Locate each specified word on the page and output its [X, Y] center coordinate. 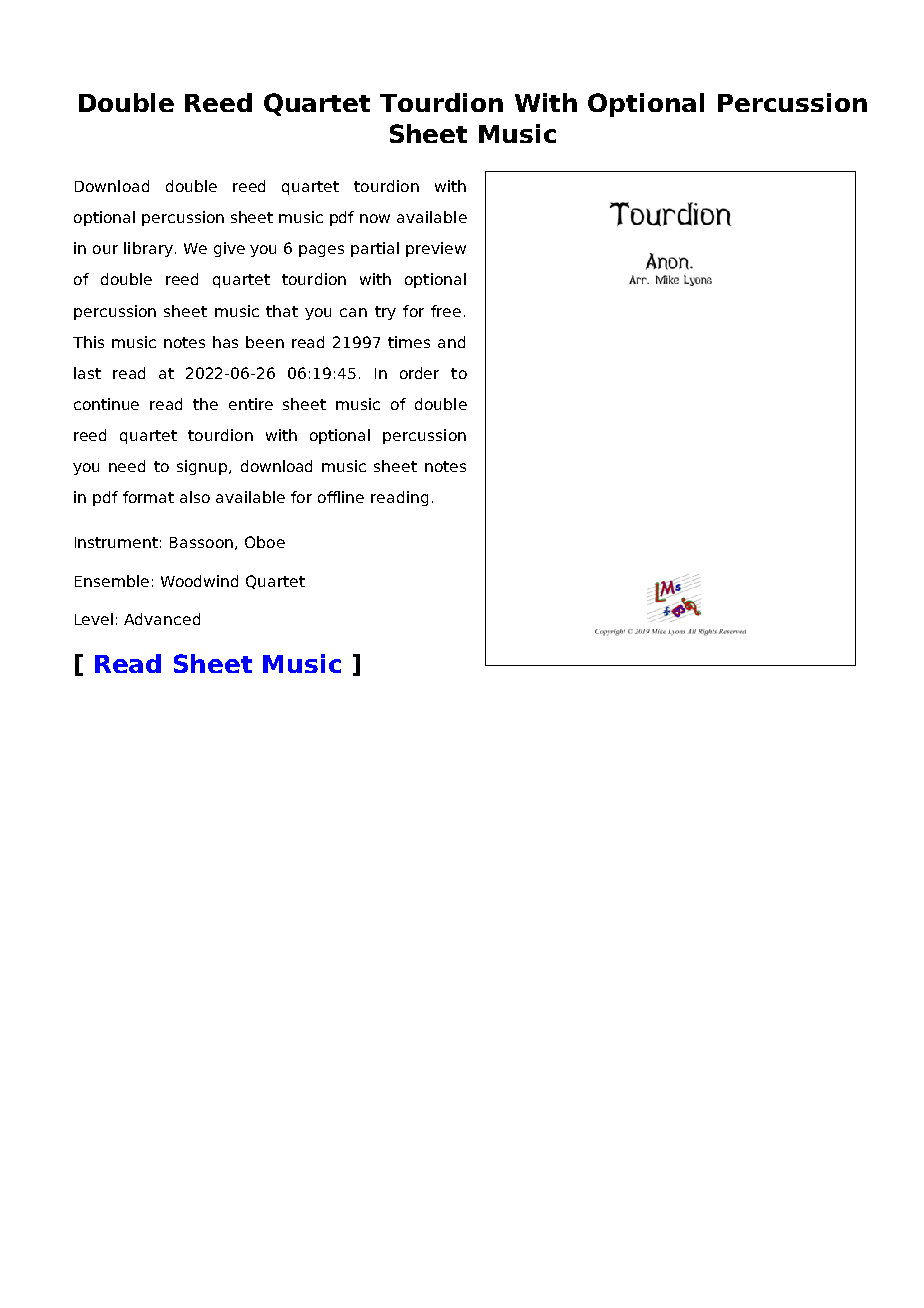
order [419, 373]
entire [251, 404]
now [375, 218]
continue [106, 404]
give [229, 249]
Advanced [162, 619]
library [148, 249]
